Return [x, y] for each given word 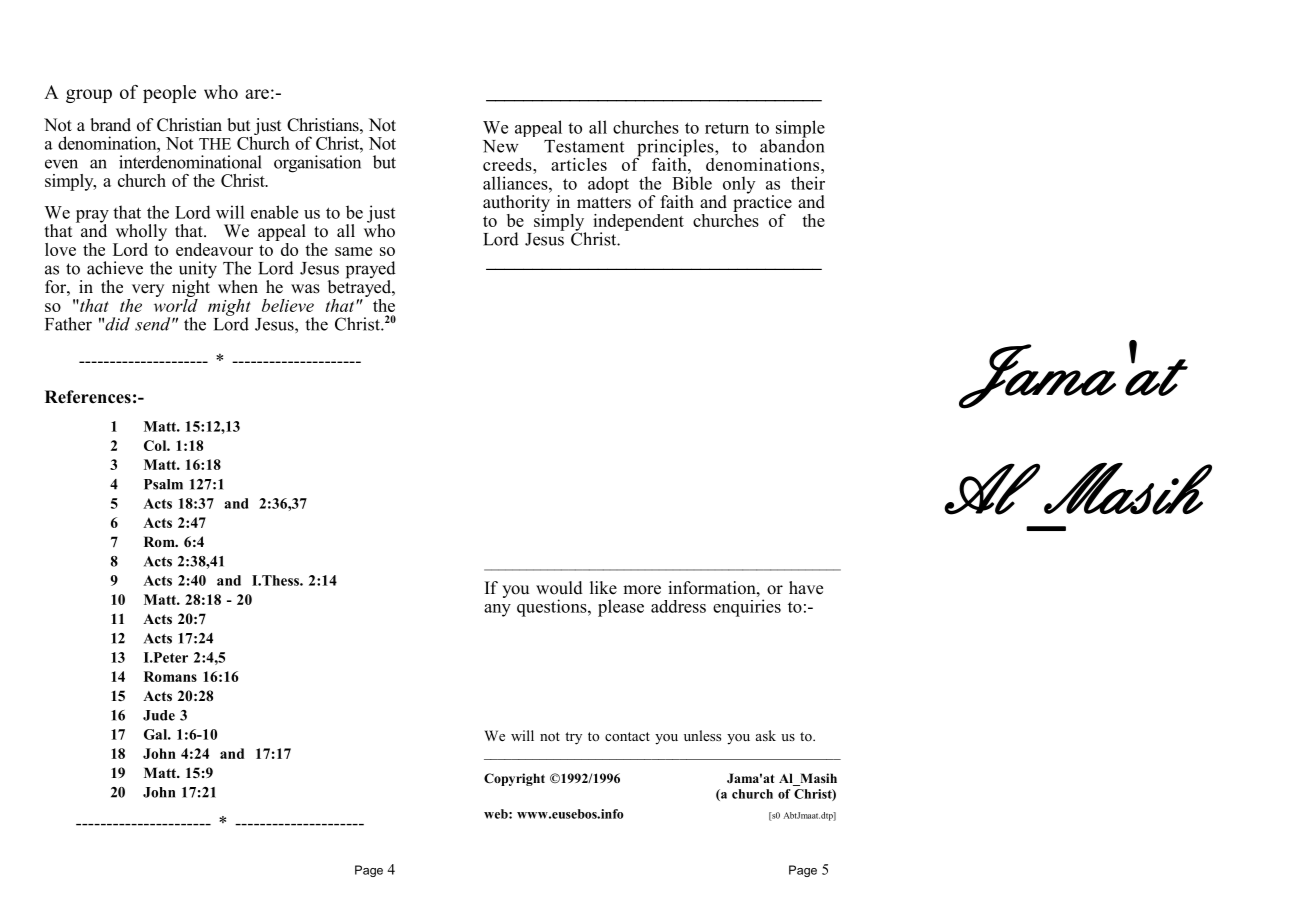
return [727, 128]
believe [288, 305]
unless [702, 735]
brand [110, 125]
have [806, 588]
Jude [159, 715]
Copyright [514, 779]
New [501, 146]
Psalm [163, 484]
